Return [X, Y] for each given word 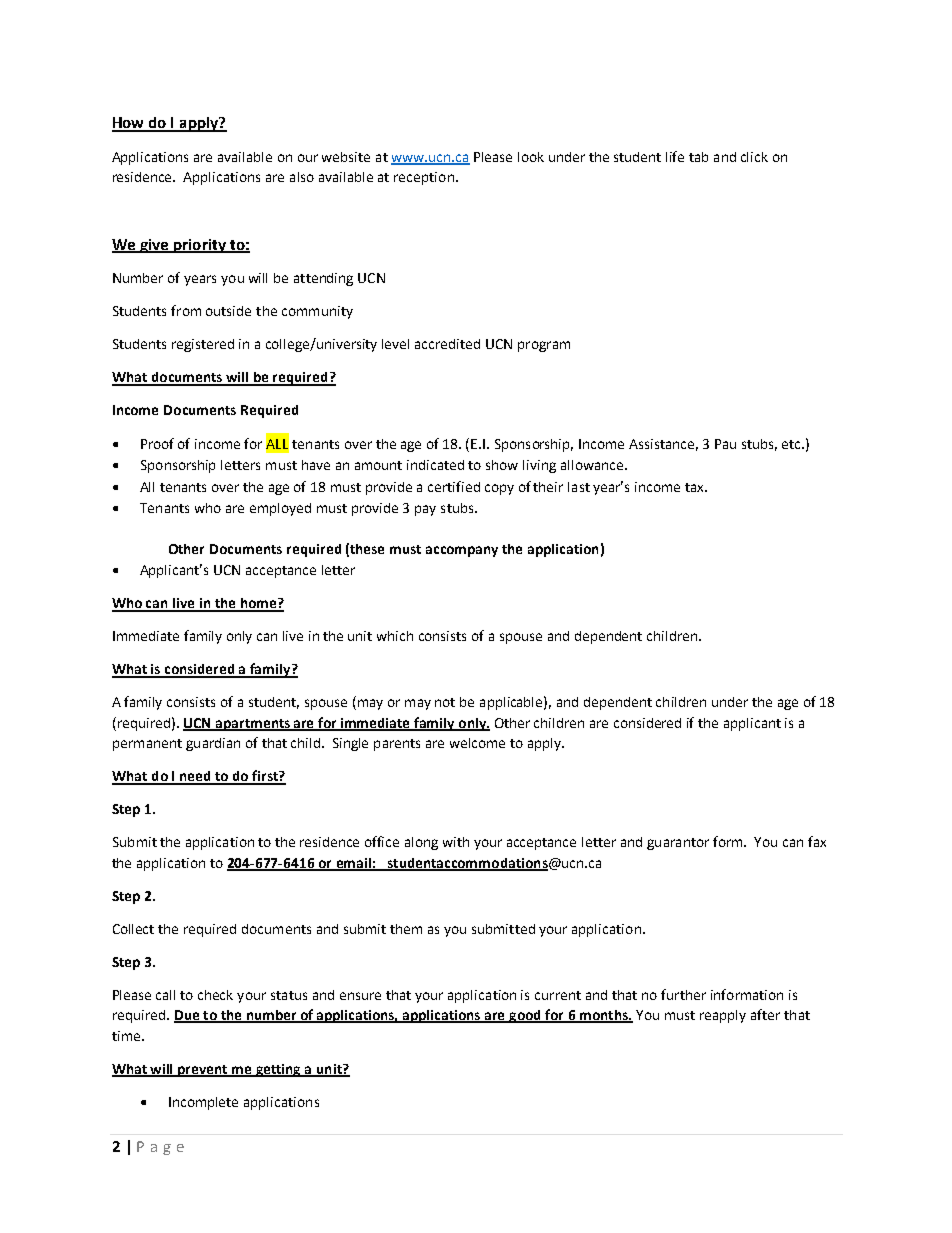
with [456, 842]
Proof [157, 443]
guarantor [678, 844]
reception [424, 178]
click [754, 157]
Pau [725, 444]
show [502, 465]
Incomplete [203, 1103]
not [445, 702]
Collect [133, 929]
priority [199, 246]
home [258, 604]
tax [695, 487]
